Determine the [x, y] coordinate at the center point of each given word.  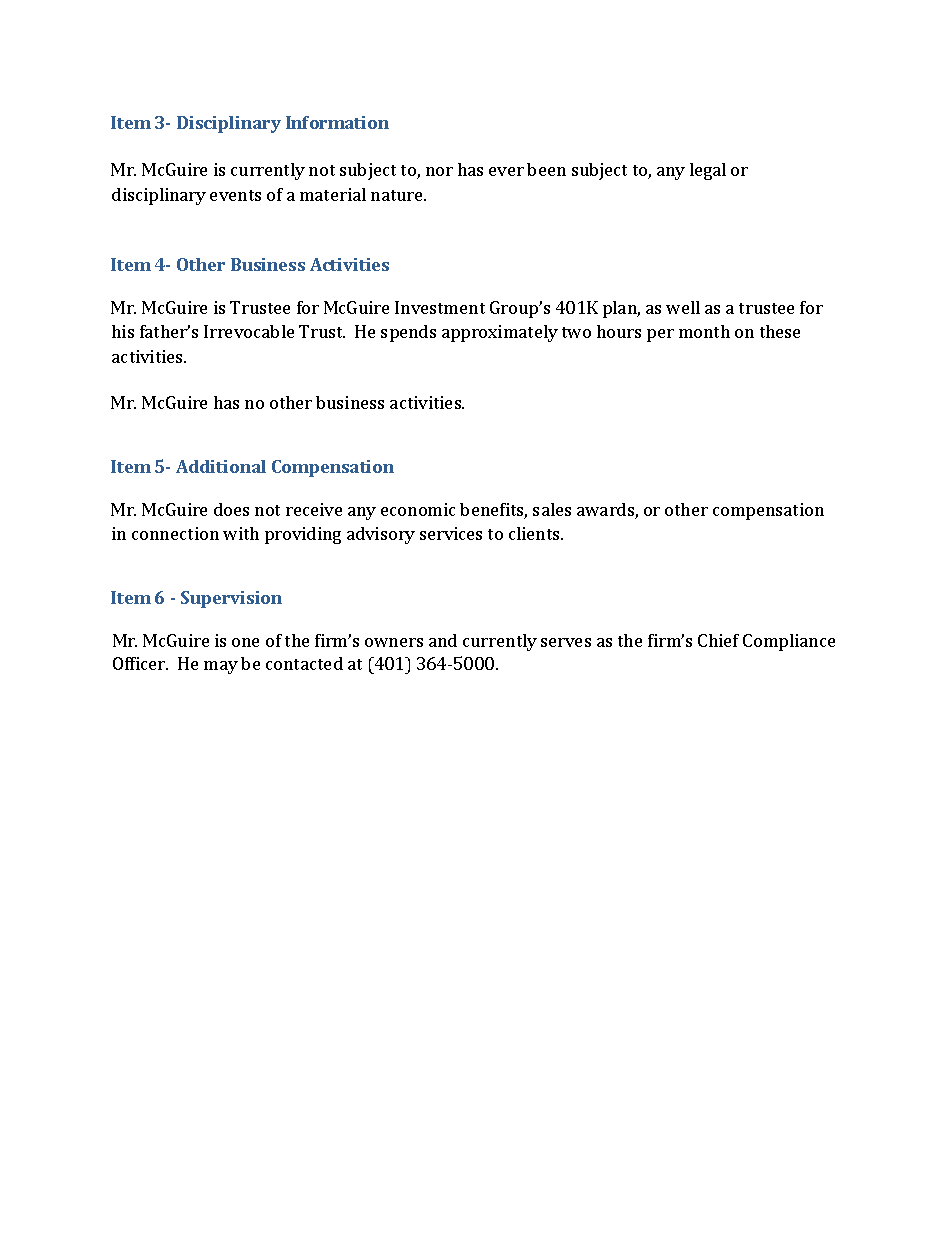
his [123, 331]
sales [552, 509]
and [443, 640]
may [221, 667]
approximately [500, 333]
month [704, 331]
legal [708, 171]
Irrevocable [249, 331]
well [683, 307]
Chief [718, 640]
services [451, 533]
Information [337, 122]
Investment [440, 307]
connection [175, 533]
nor [439, 171]
